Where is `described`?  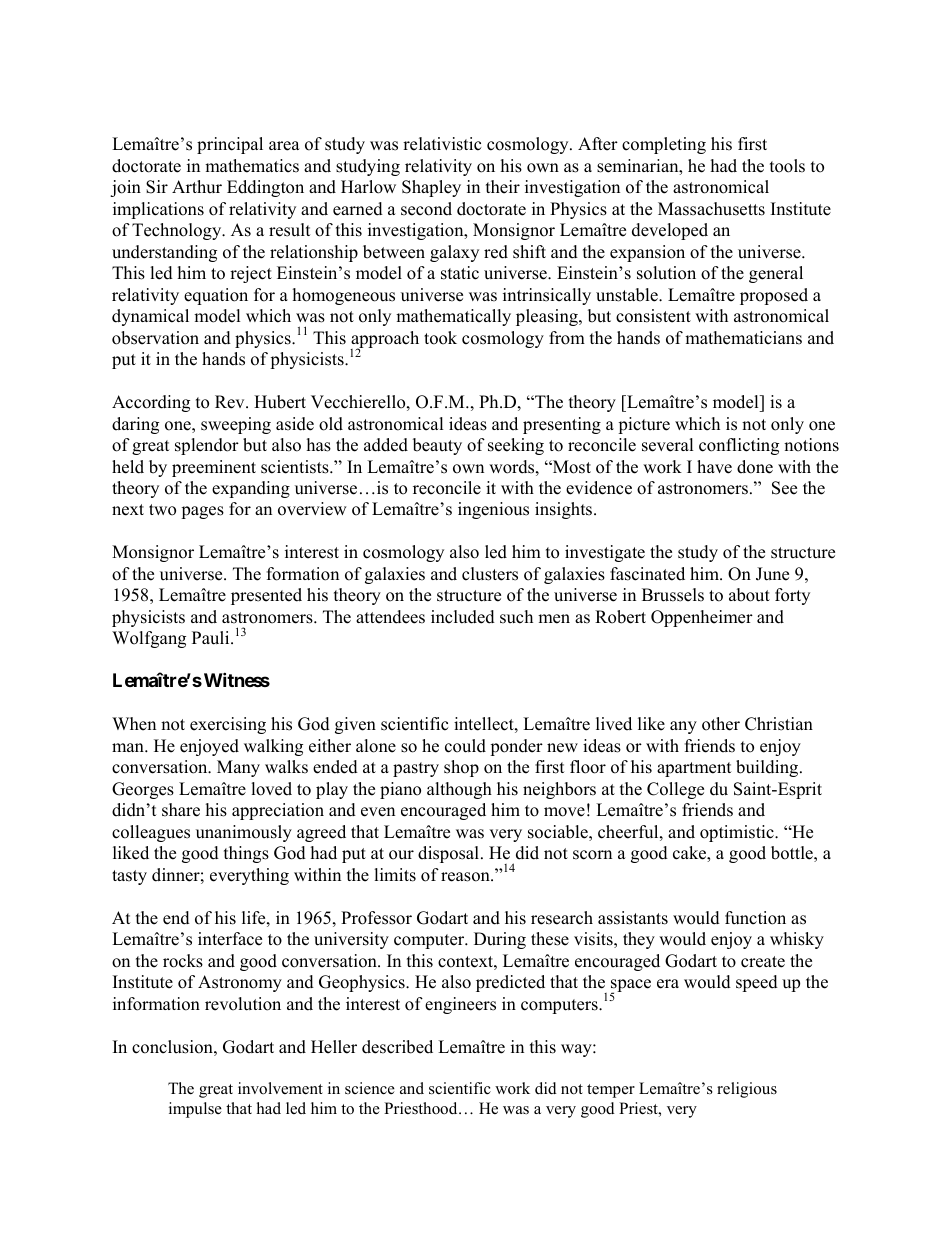 described is located at coordinates (397, 1047).
